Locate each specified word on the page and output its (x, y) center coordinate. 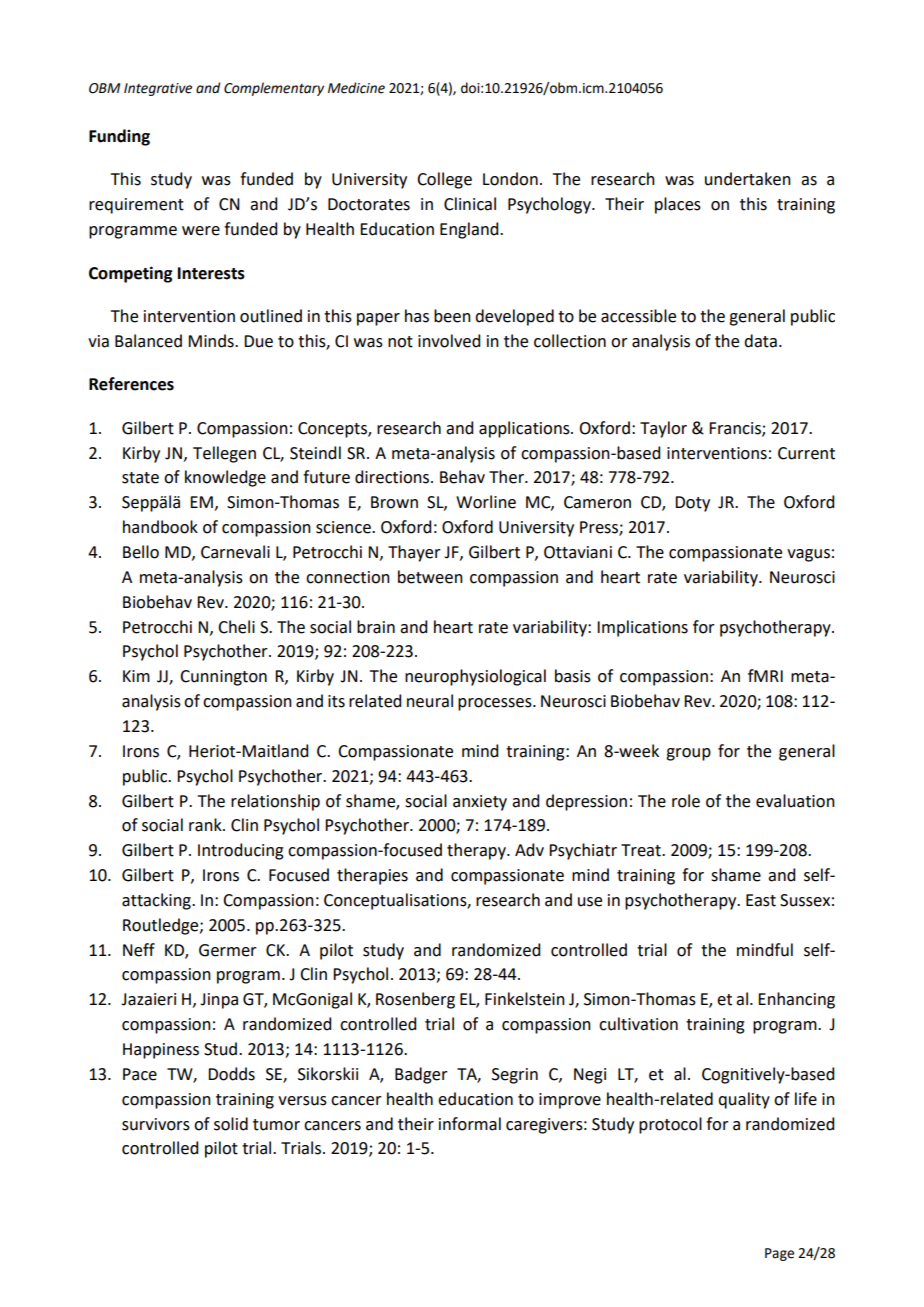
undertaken (748, 179)
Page (779, 1254)
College (444, 180)
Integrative (158, 89)
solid (231, 1124)
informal (470, 1124)
